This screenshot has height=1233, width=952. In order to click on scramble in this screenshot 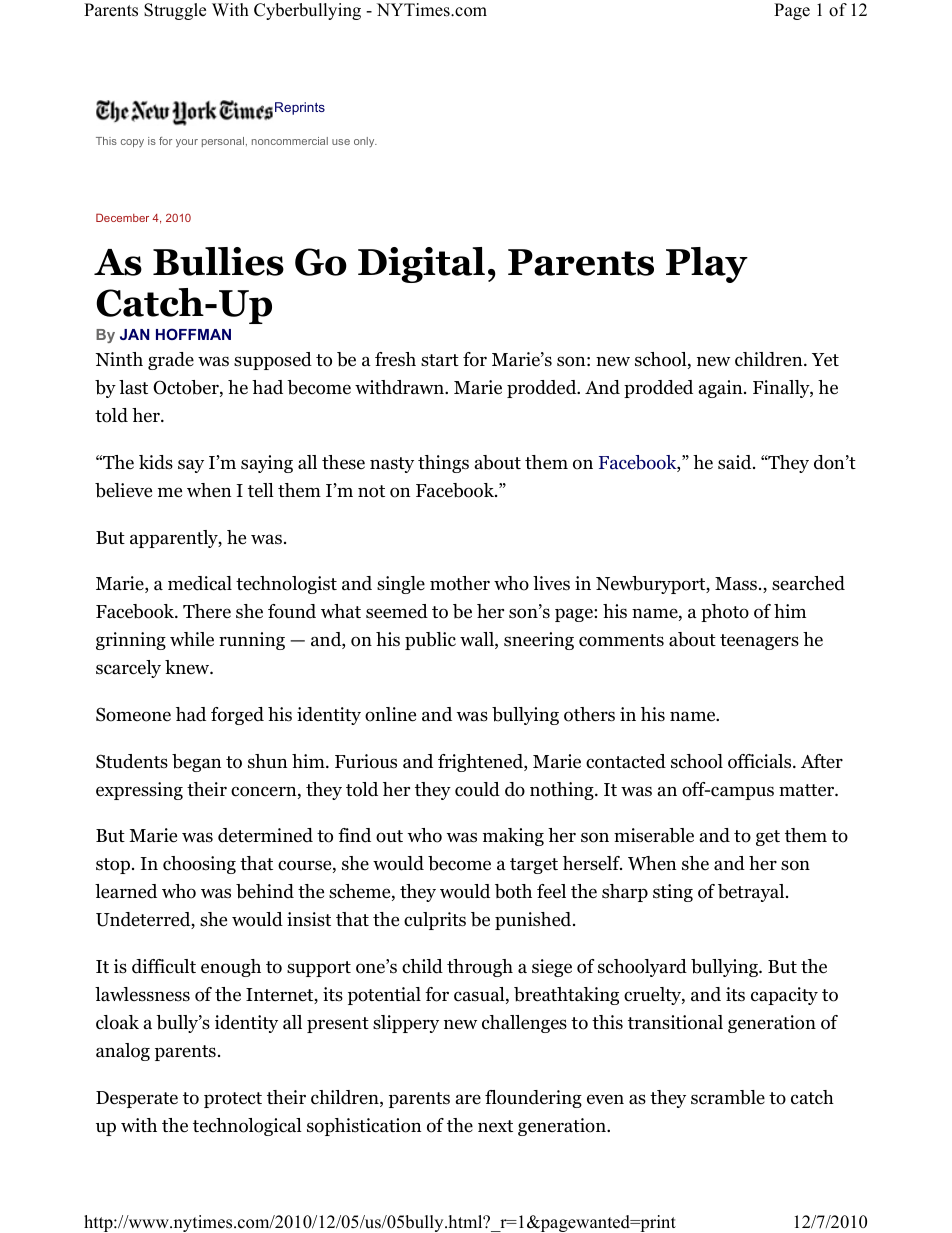, I will do `click(728, 1097)`.
